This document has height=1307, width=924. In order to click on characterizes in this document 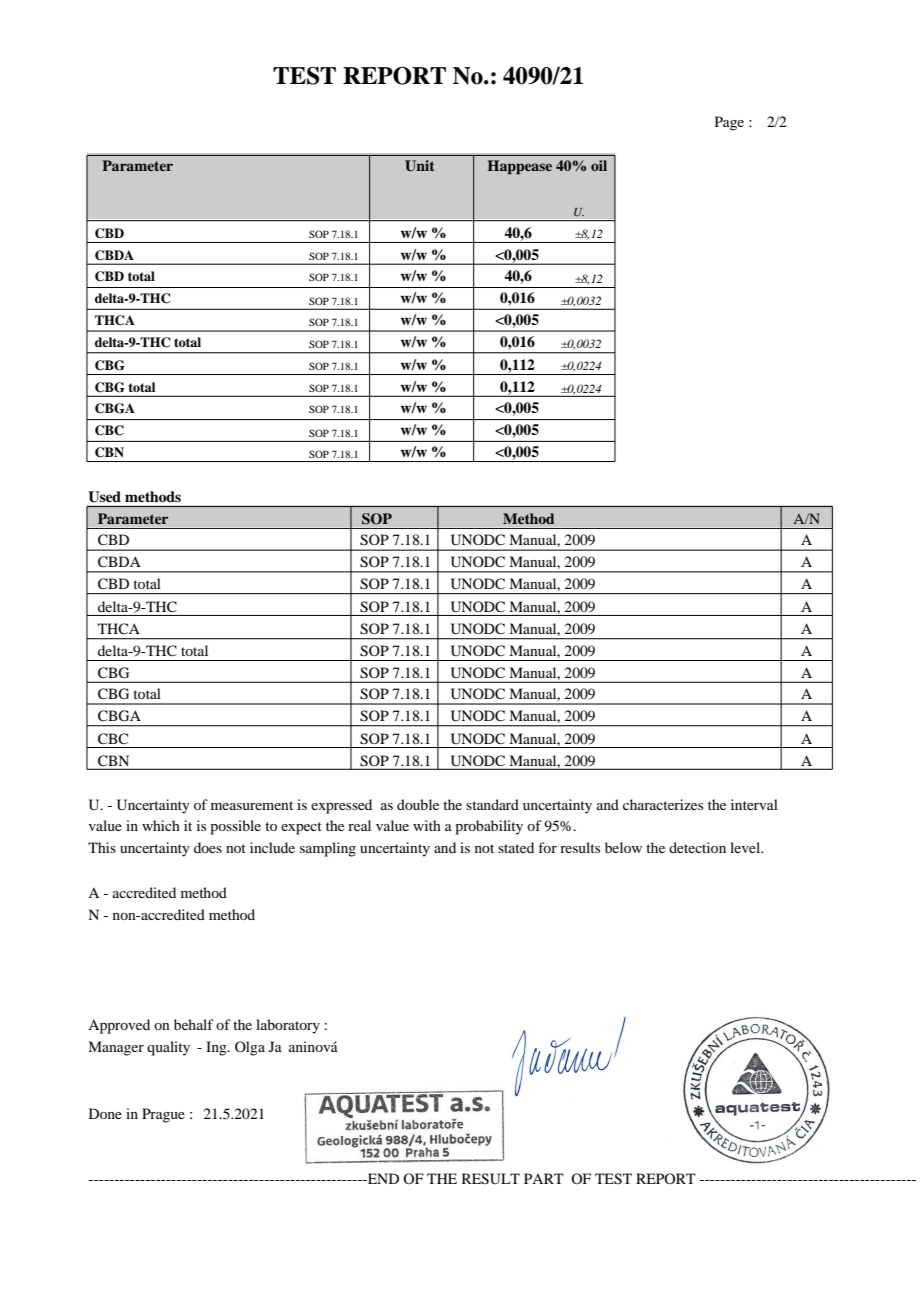, I will do `click(663, 804)`.
